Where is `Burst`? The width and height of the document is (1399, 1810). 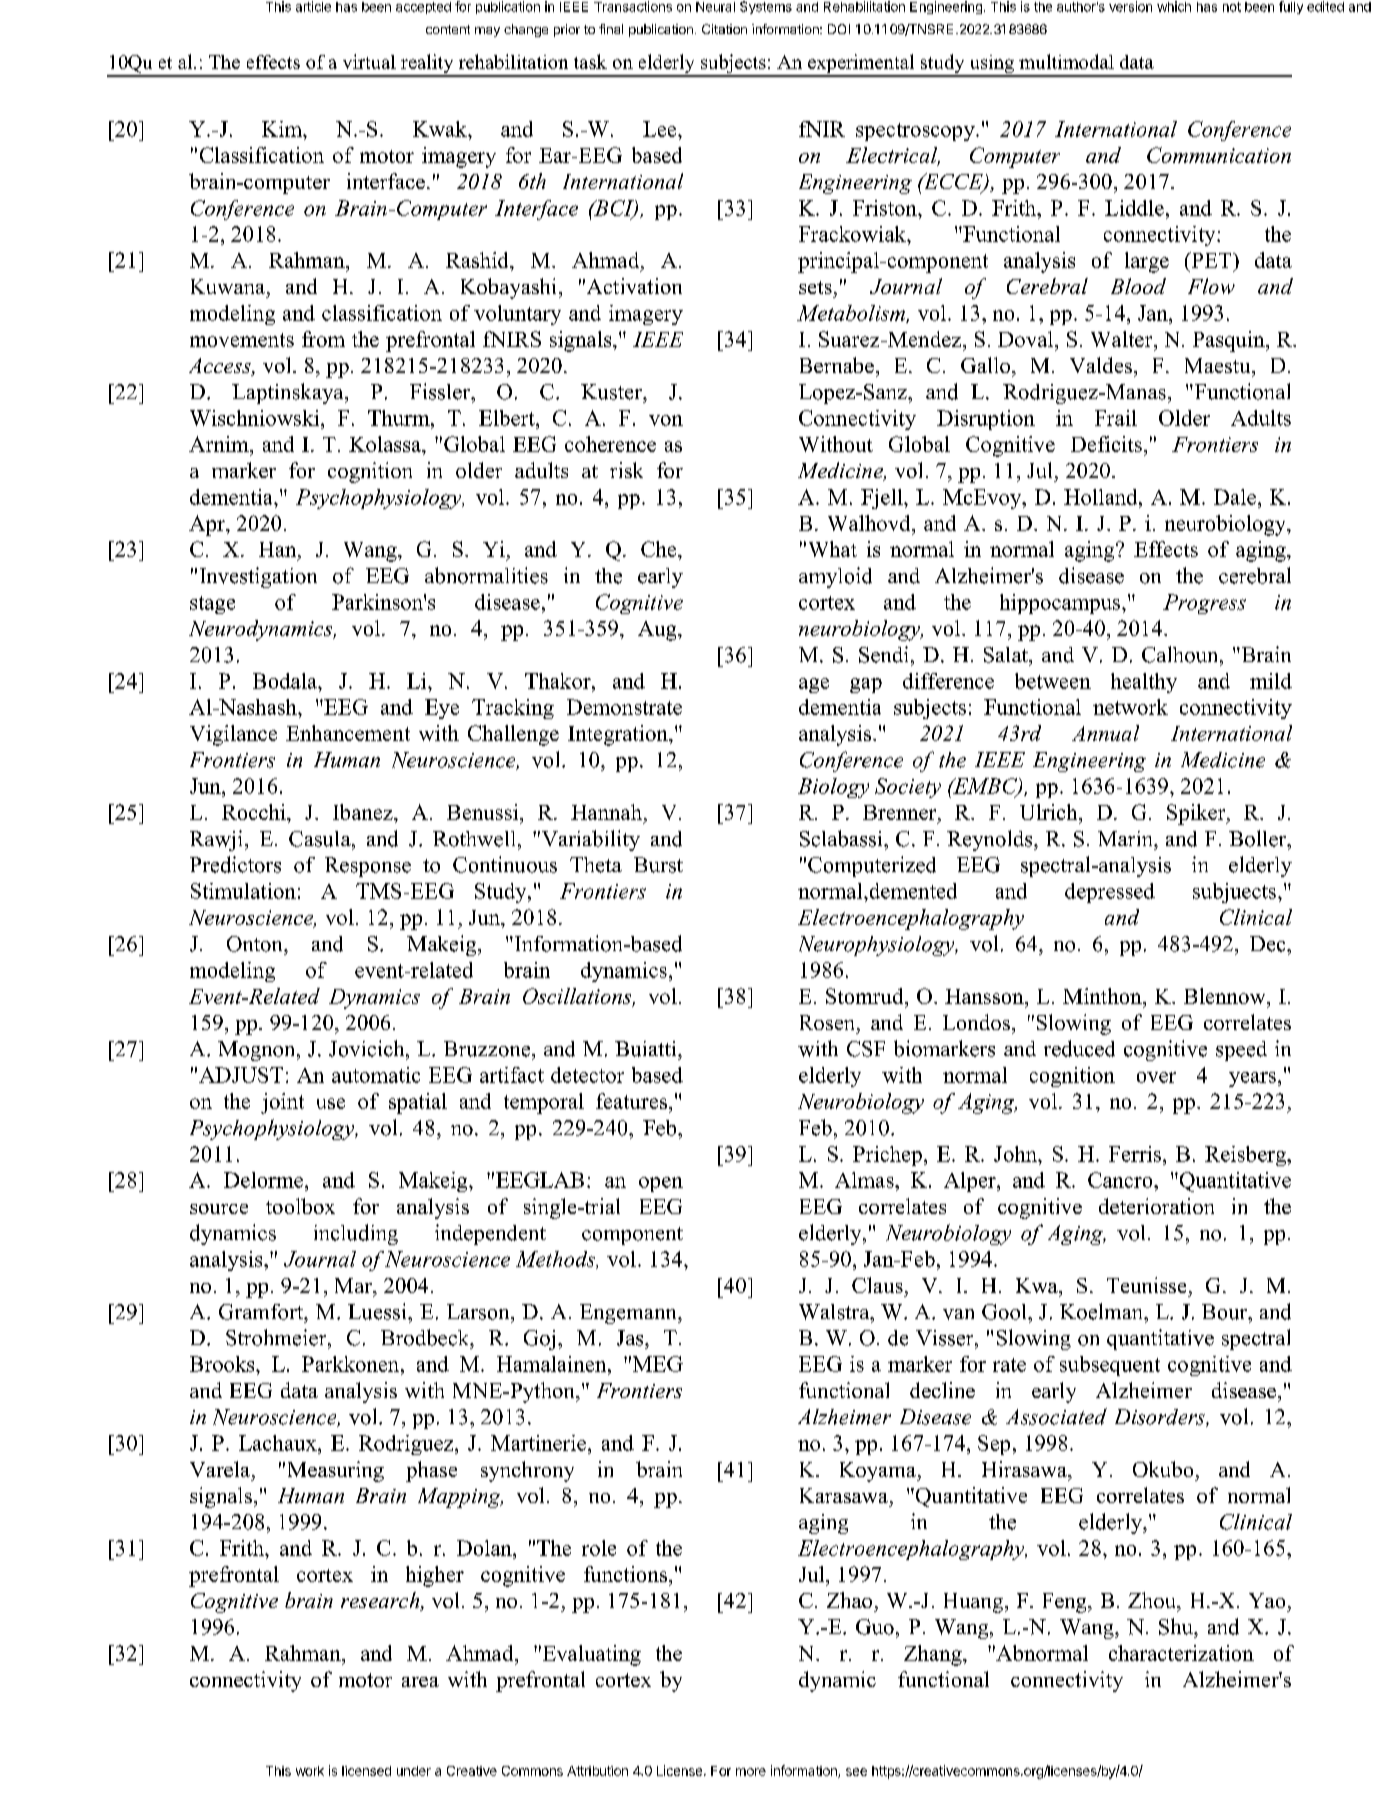 Burst is located at coordinates (658, 865).
